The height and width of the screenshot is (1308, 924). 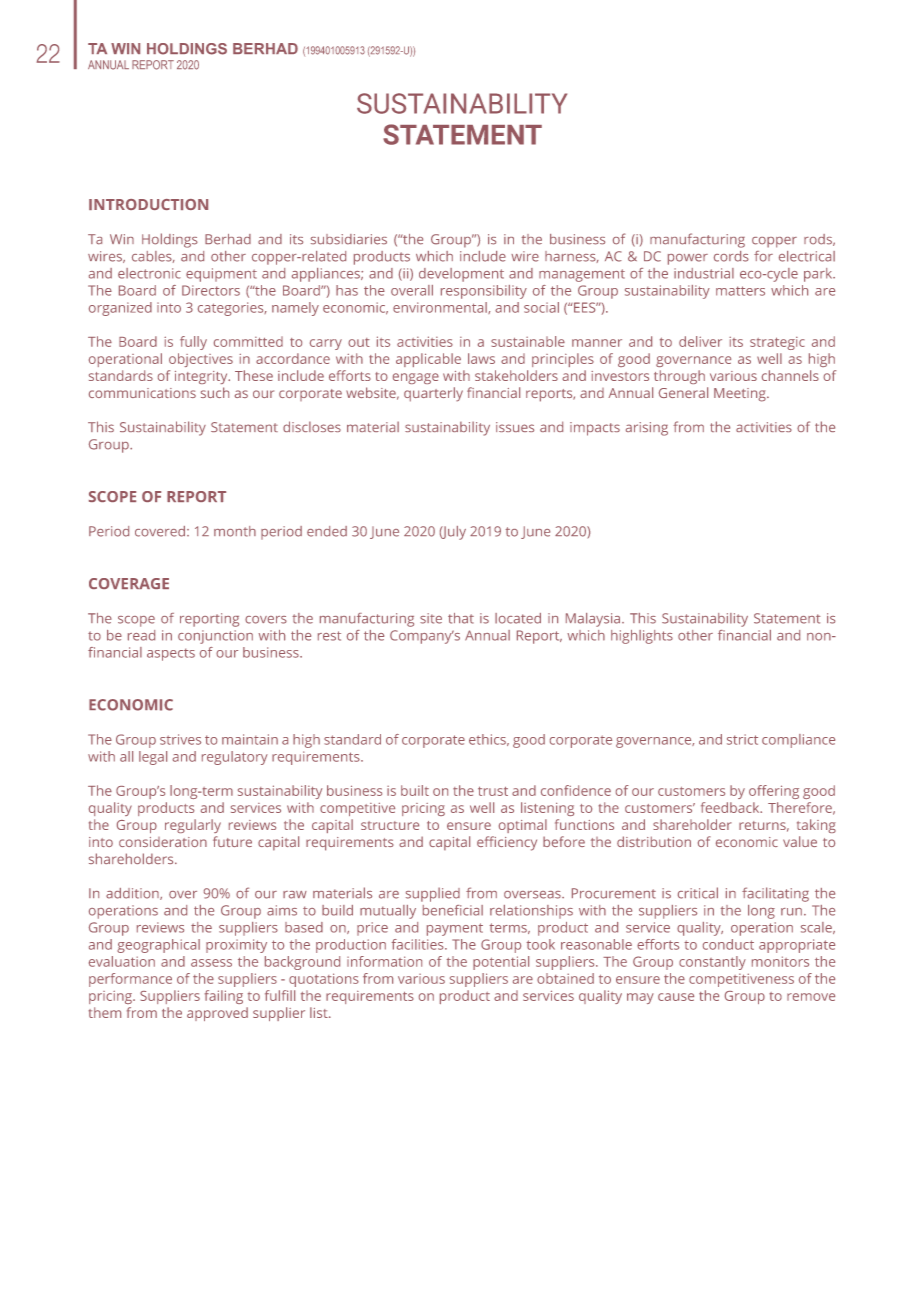 What do you see at coordinates (180, 739) in the screenshot?
I see `strives` at bounding box center [180, 739].
